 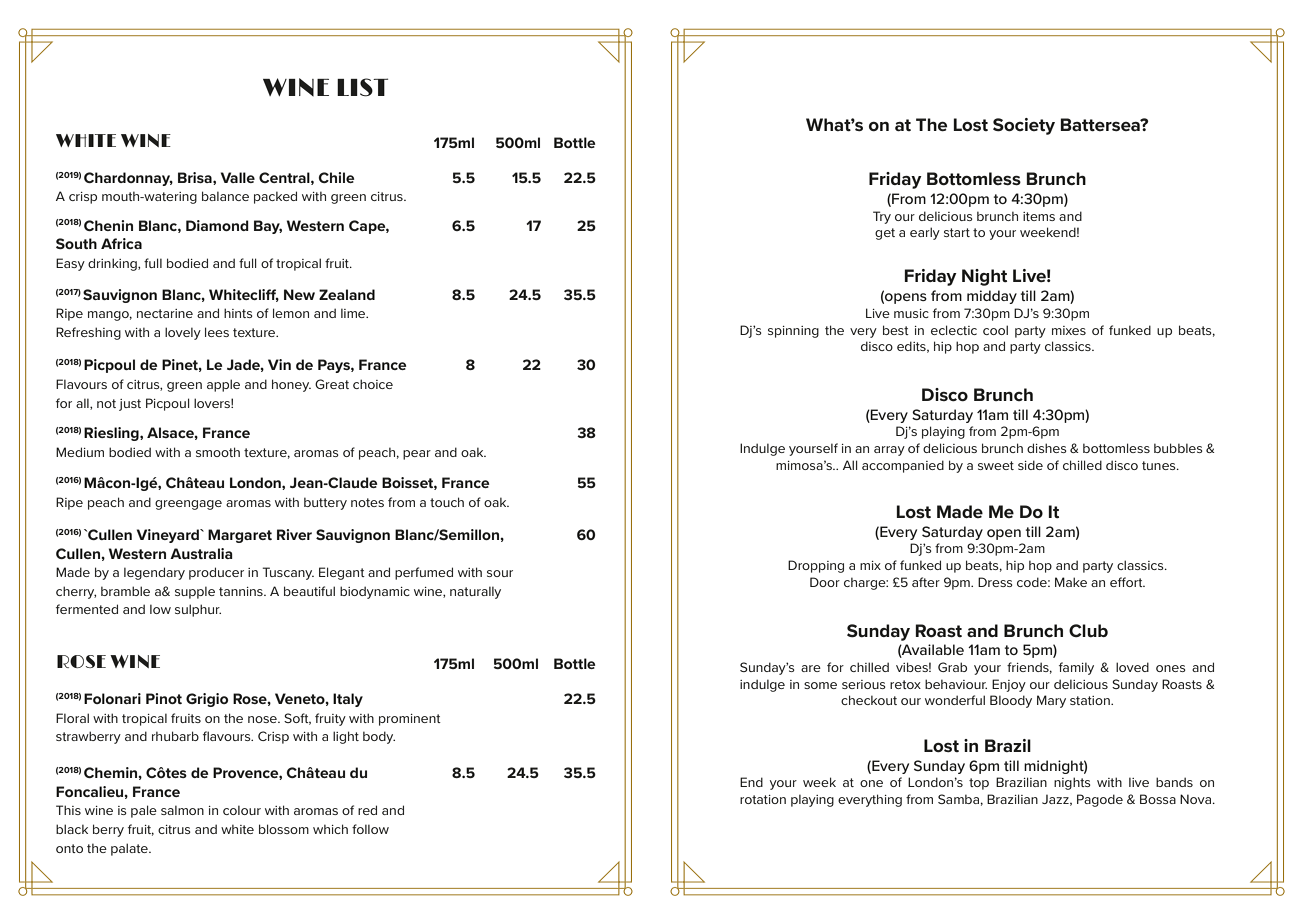 What do you see at coordinates (992, 297) in the page?
I see `midday` at bounding box center [992, 297].
